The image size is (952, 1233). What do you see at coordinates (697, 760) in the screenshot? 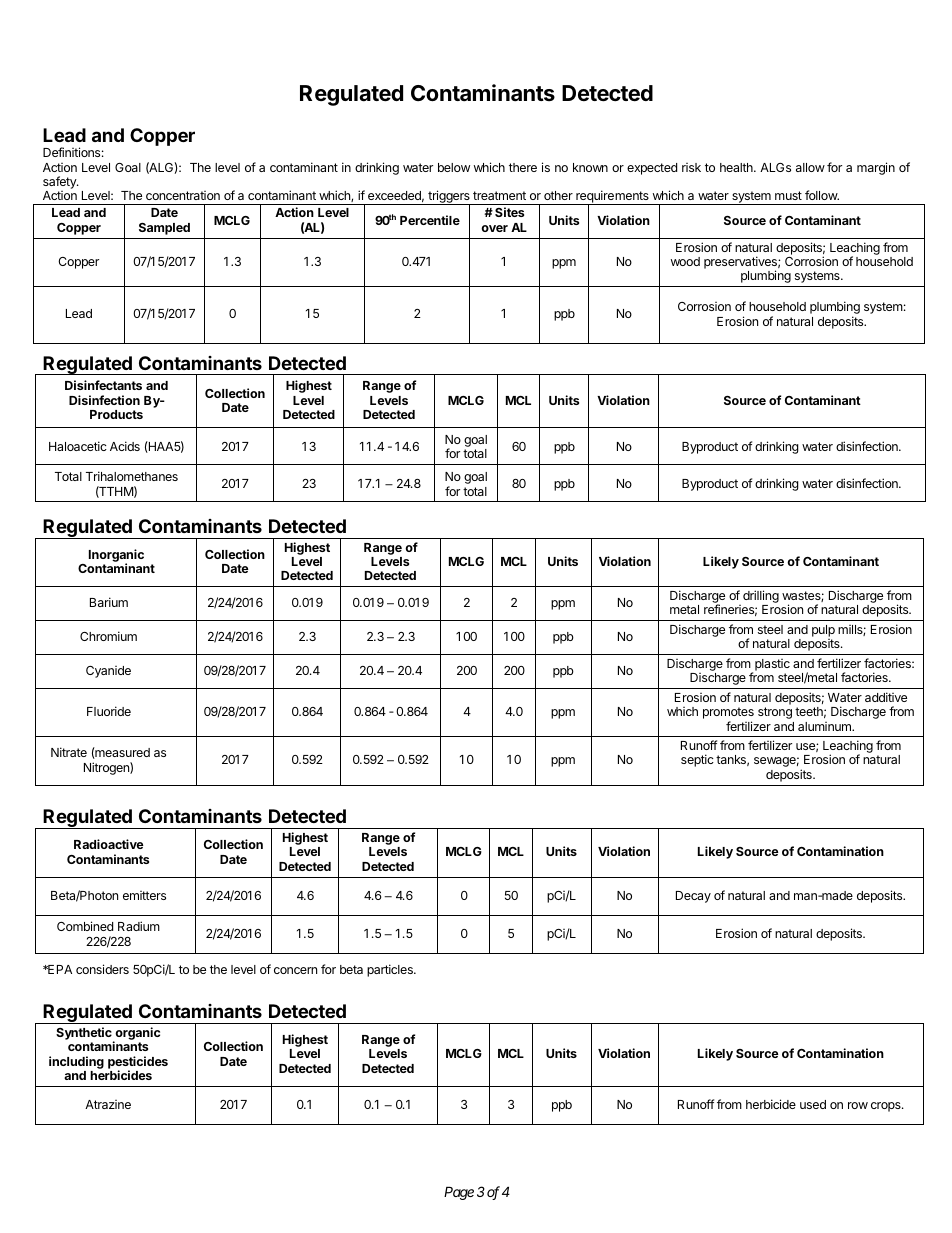
I see `septic` at bounding box center [697, 760].
